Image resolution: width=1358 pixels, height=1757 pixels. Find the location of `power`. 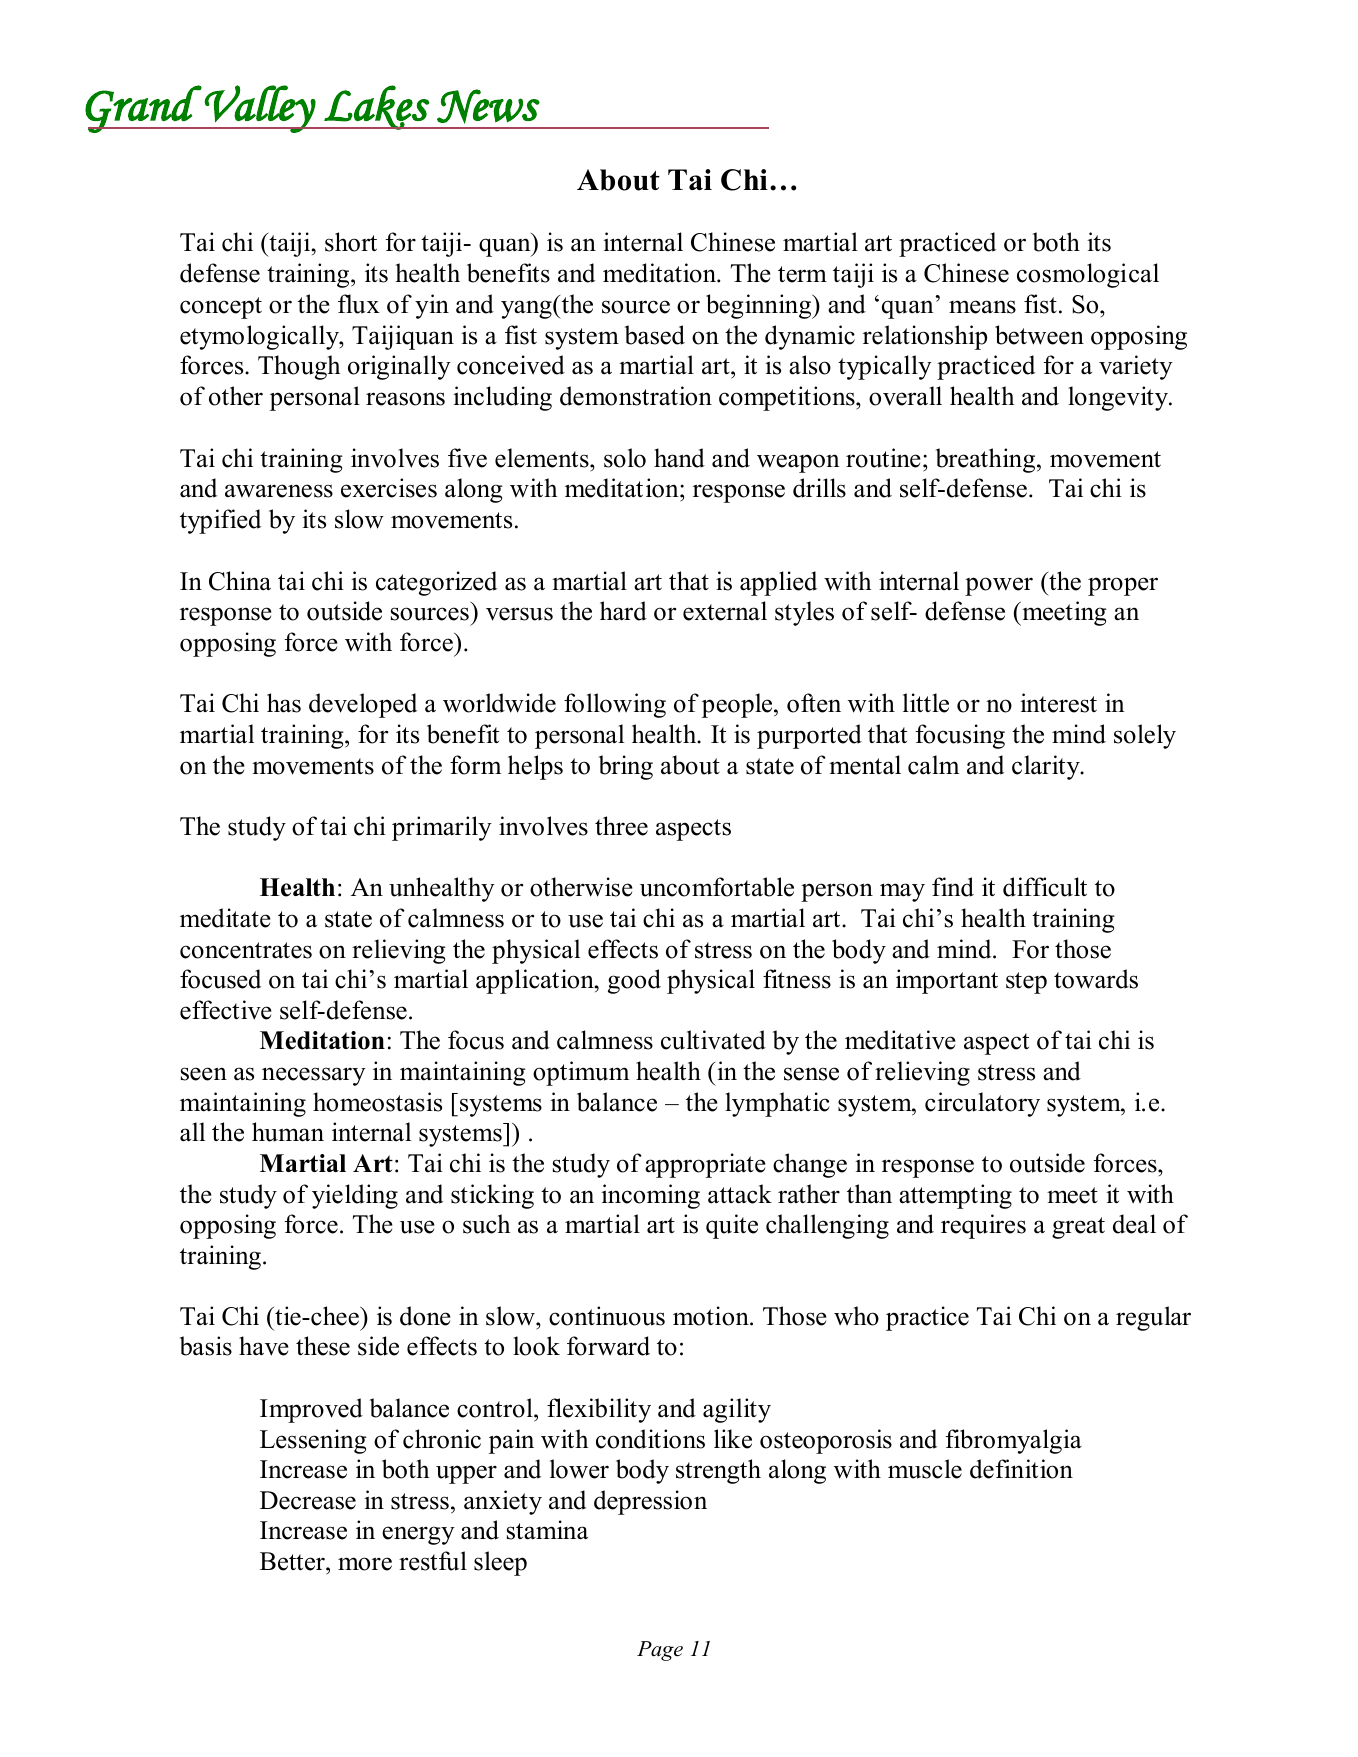

power is located at coordinates (999, 586).
